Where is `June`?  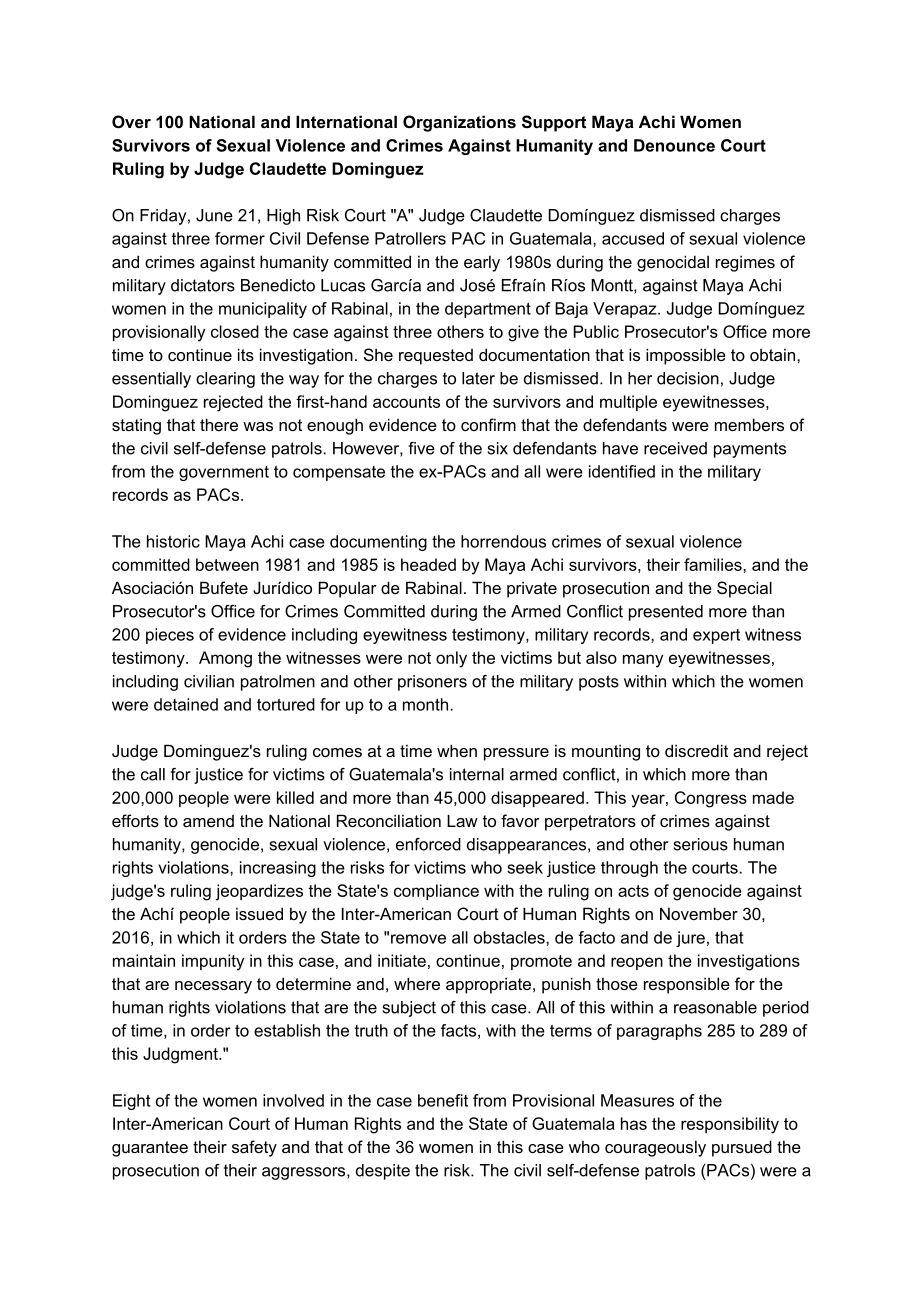
June is located at coordinates (214, 215).
